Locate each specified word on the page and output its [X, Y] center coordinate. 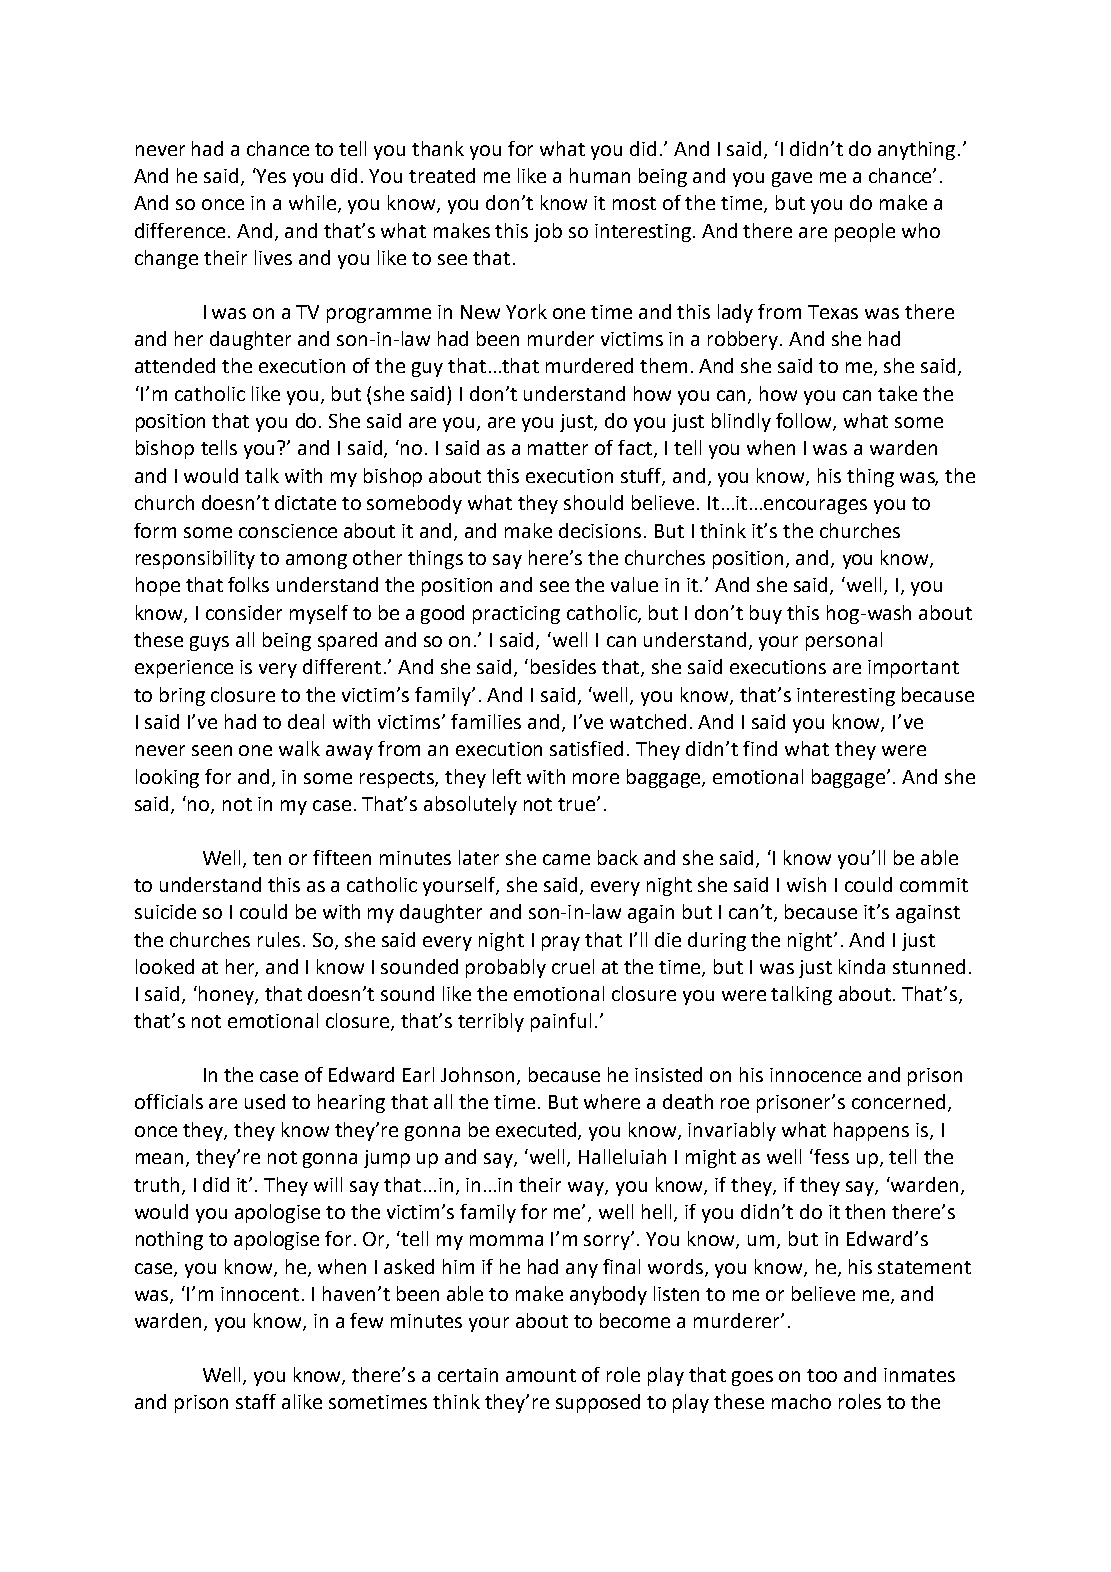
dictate [305, 502]
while [314, 204]
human [600, 175]
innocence [815, 1075]
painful [561, 1022]
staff [256, 1401]
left [507, 776]
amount [541, 1375]
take [897, 393]
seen [212, 750]
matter [558, 448]
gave [792, 179]
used [265, 1101]
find [760, 748]
